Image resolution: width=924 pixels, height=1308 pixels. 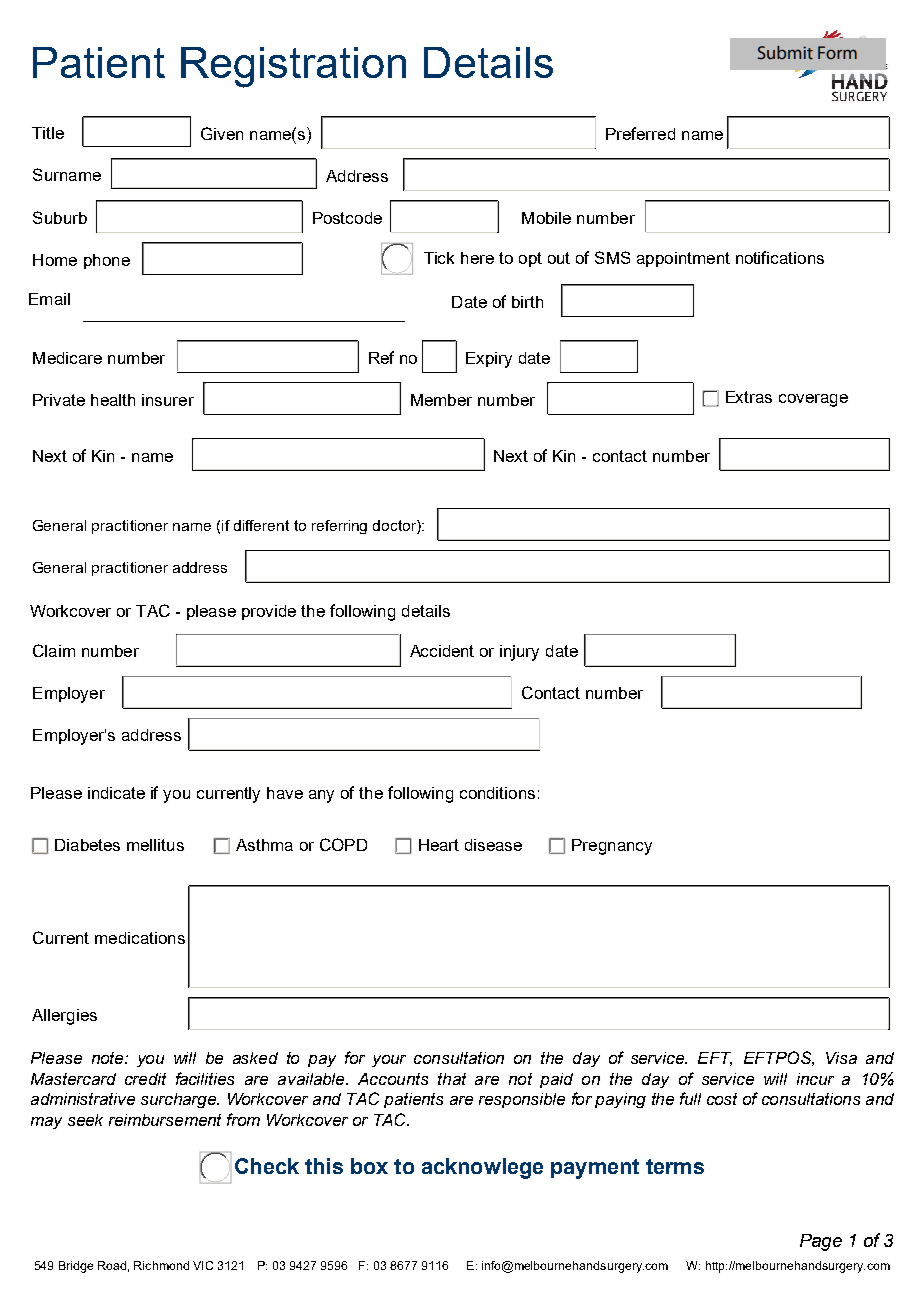 What do you see at coordinates (369, 1166) in the screenshot?
I see `box` at bounding box center [369, 1166].
